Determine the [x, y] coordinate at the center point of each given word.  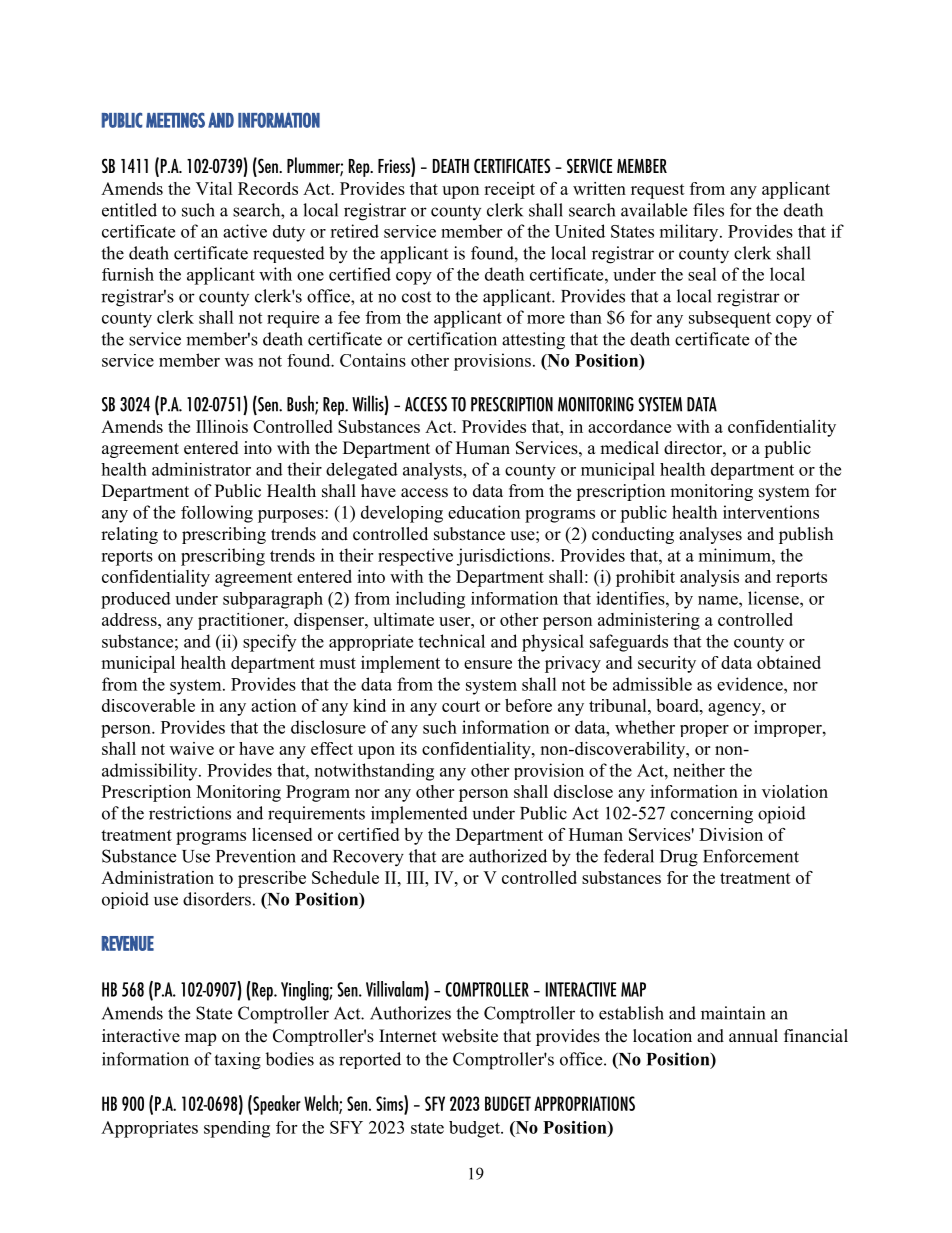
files [708, 210]
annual [753, 1035]
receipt [509, 190]
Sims [390, 1103]
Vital [214, 188]
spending [237, 1129]
